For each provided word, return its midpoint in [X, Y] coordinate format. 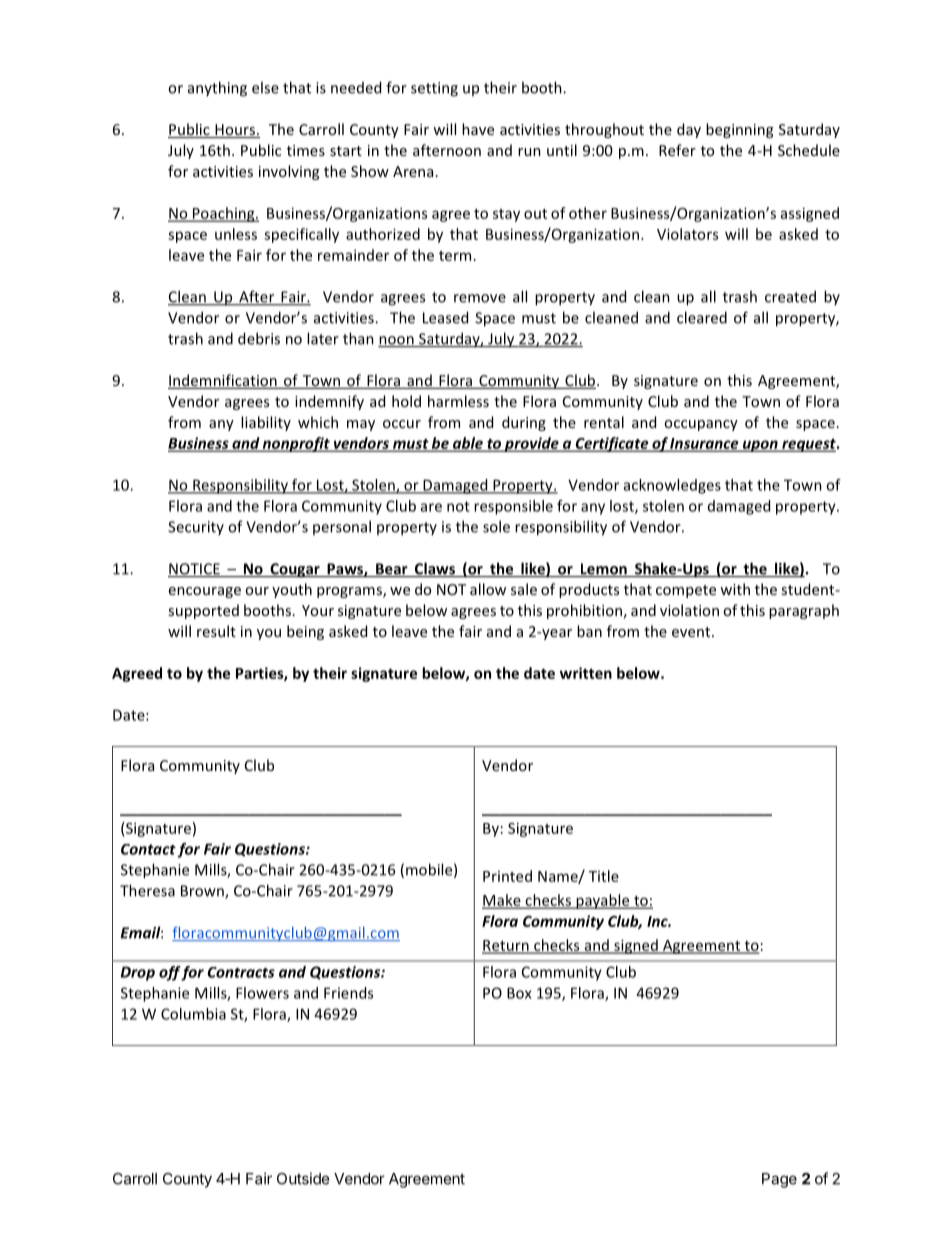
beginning [739, 130]
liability [266, 423]
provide [531, 444]
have [478, 129]
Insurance [705, 444]
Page [779, 1180]
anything [217, 89]
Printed [507, 876]
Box [519, 993]
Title [604, 876]
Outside [303, 1178]
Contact [148, 849]
